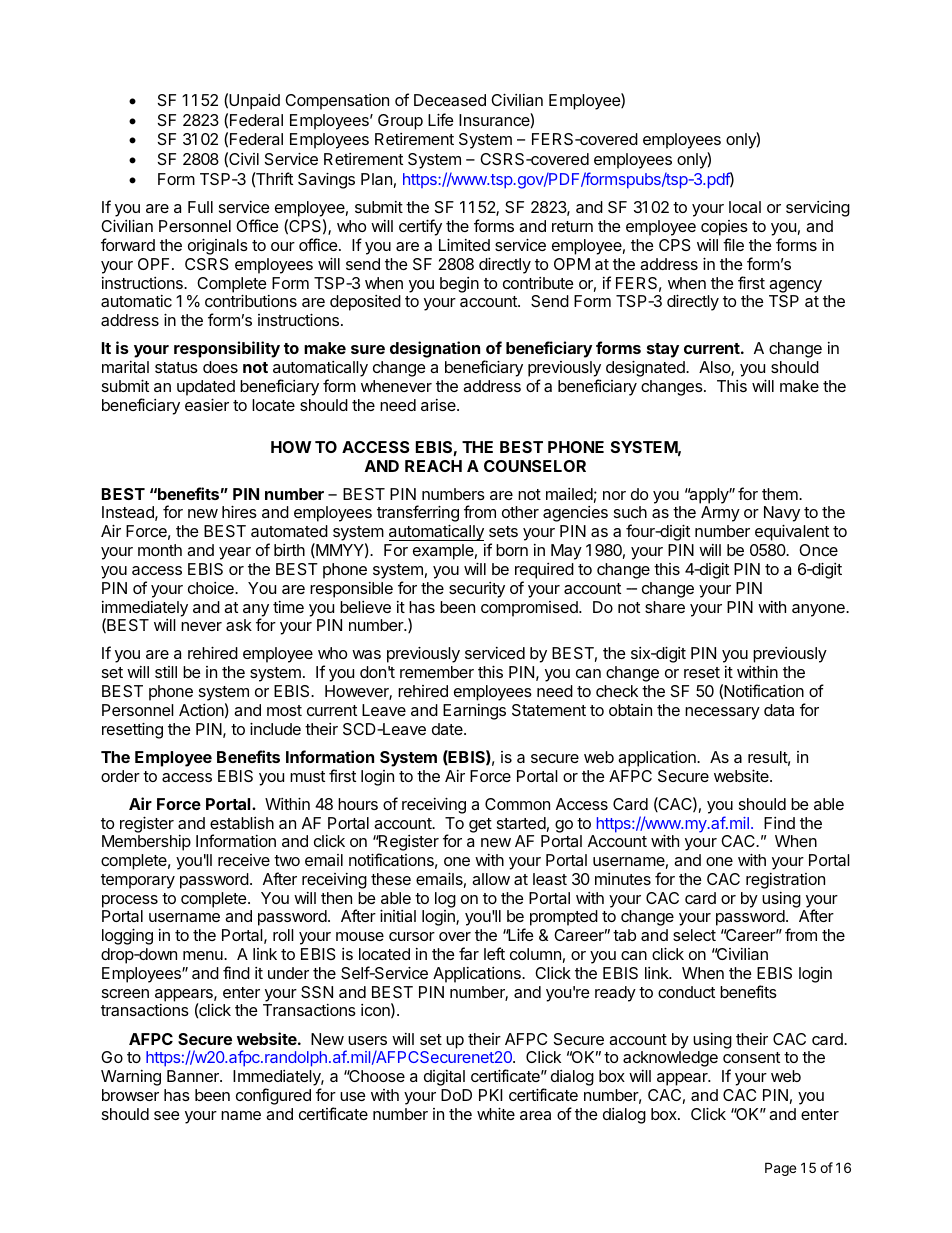 The height and width of the document is (1233, 952). I want to click on local, so click(745, 207).
